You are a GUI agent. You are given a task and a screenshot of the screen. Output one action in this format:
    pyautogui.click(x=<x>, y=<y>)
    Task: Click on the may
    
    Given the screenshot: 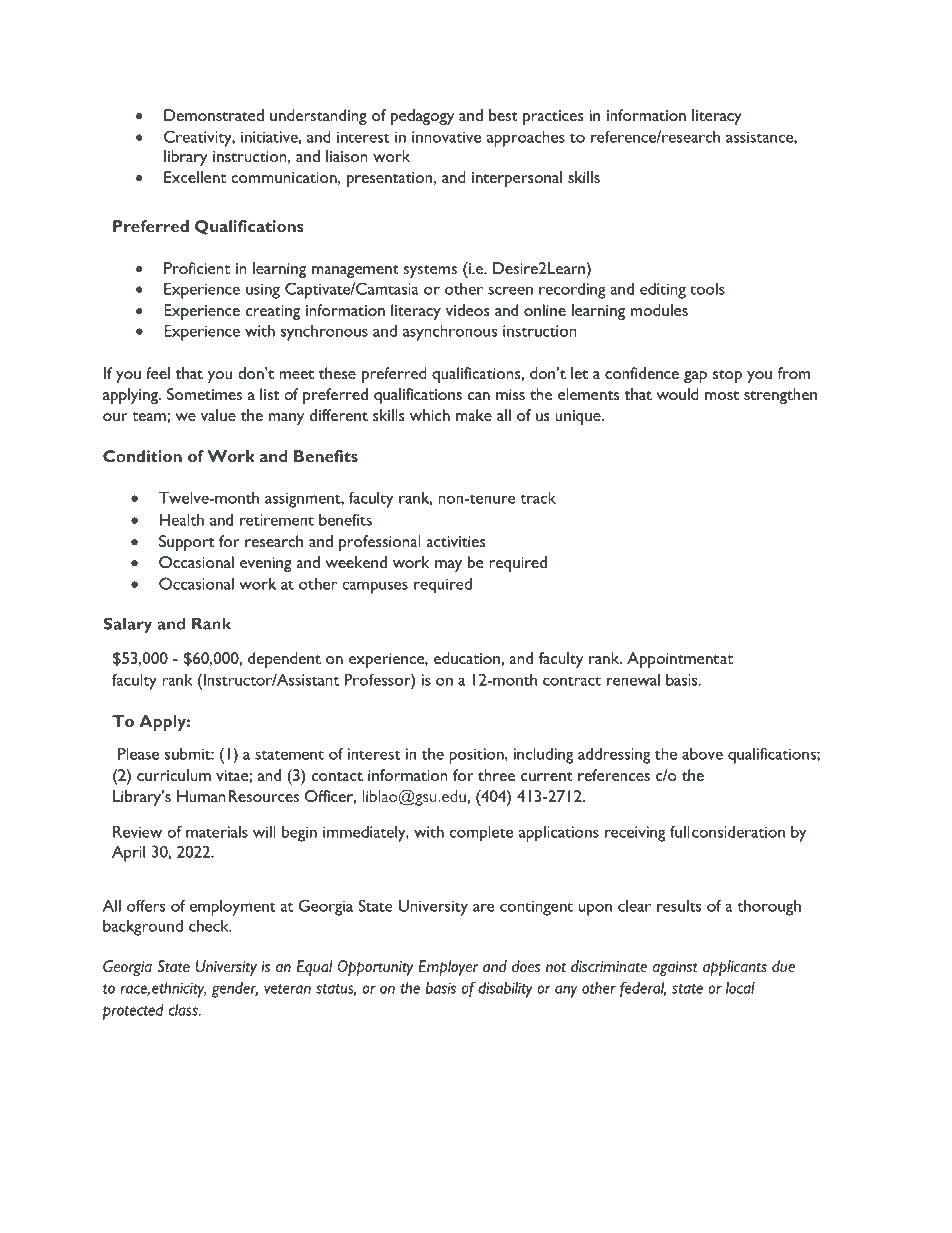 What is the action you would take?
    pyautogui.click(x=448, y=566)
